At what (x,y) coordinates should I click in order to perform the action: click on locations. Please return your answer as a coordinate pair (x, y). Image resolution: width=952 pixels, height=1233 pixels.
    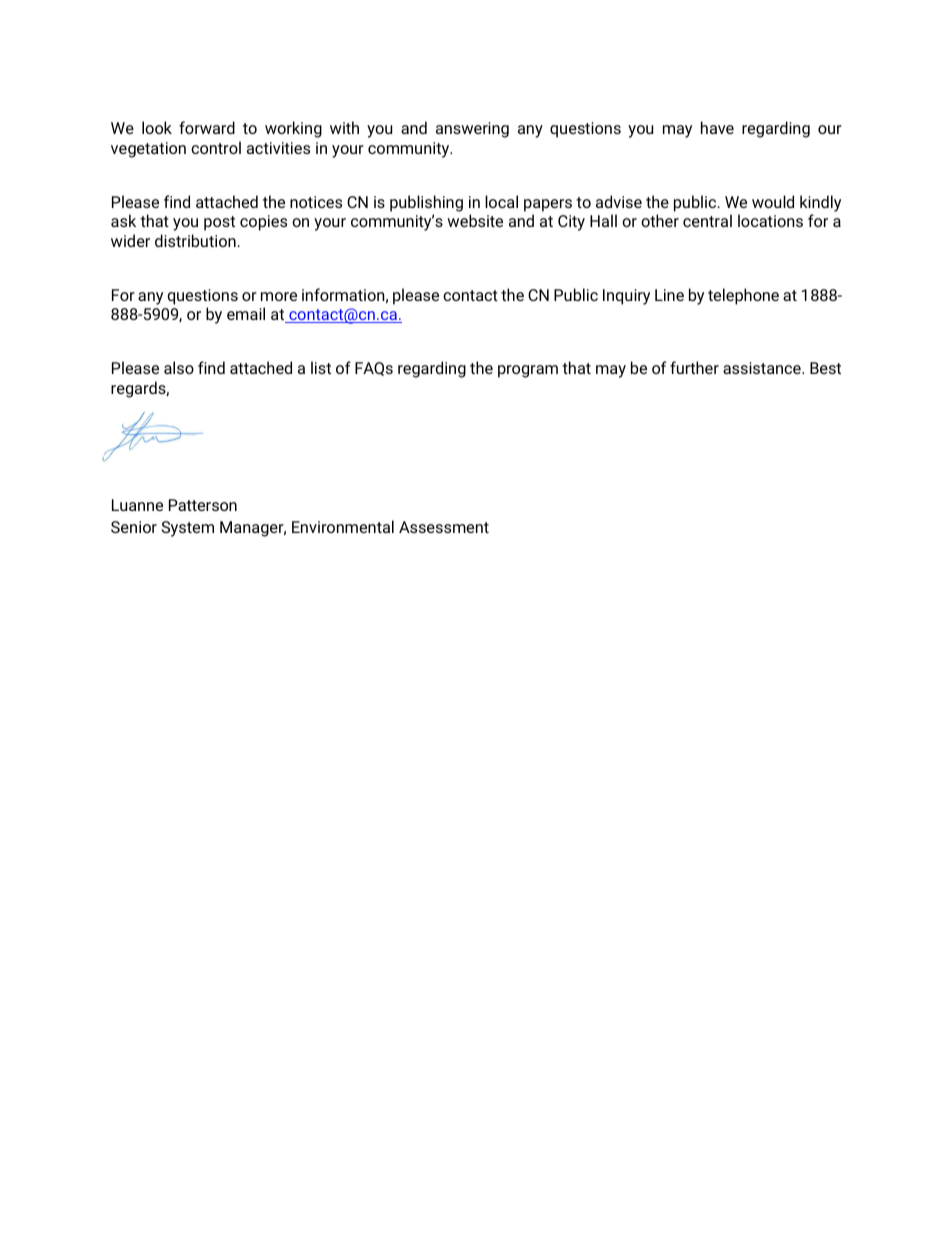
    Looking at the image, I should click on (770, 220).
